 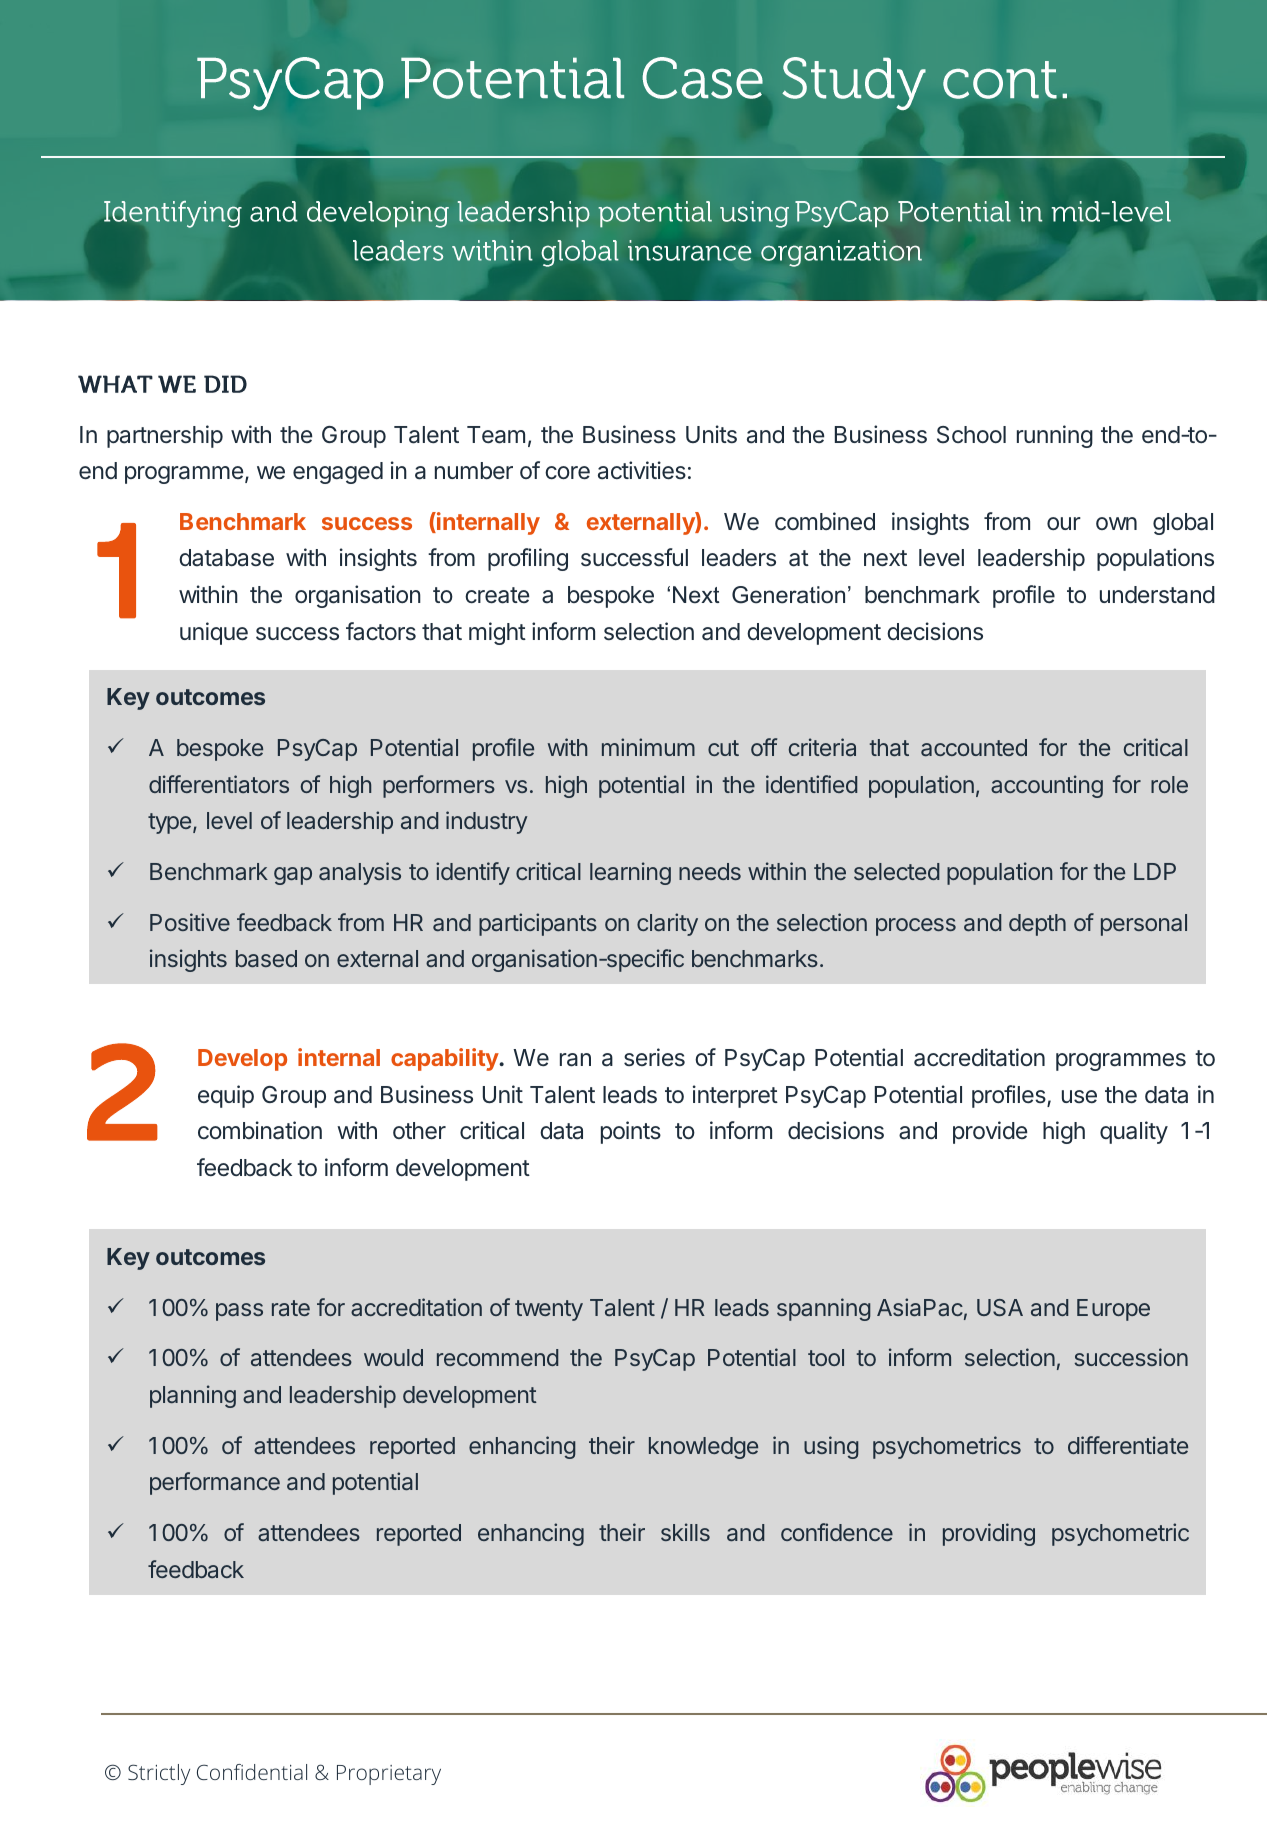 What do you see at coordinates (252, 1772) in the image?
I see `Confidential` at bounding box center [252, 1772].
